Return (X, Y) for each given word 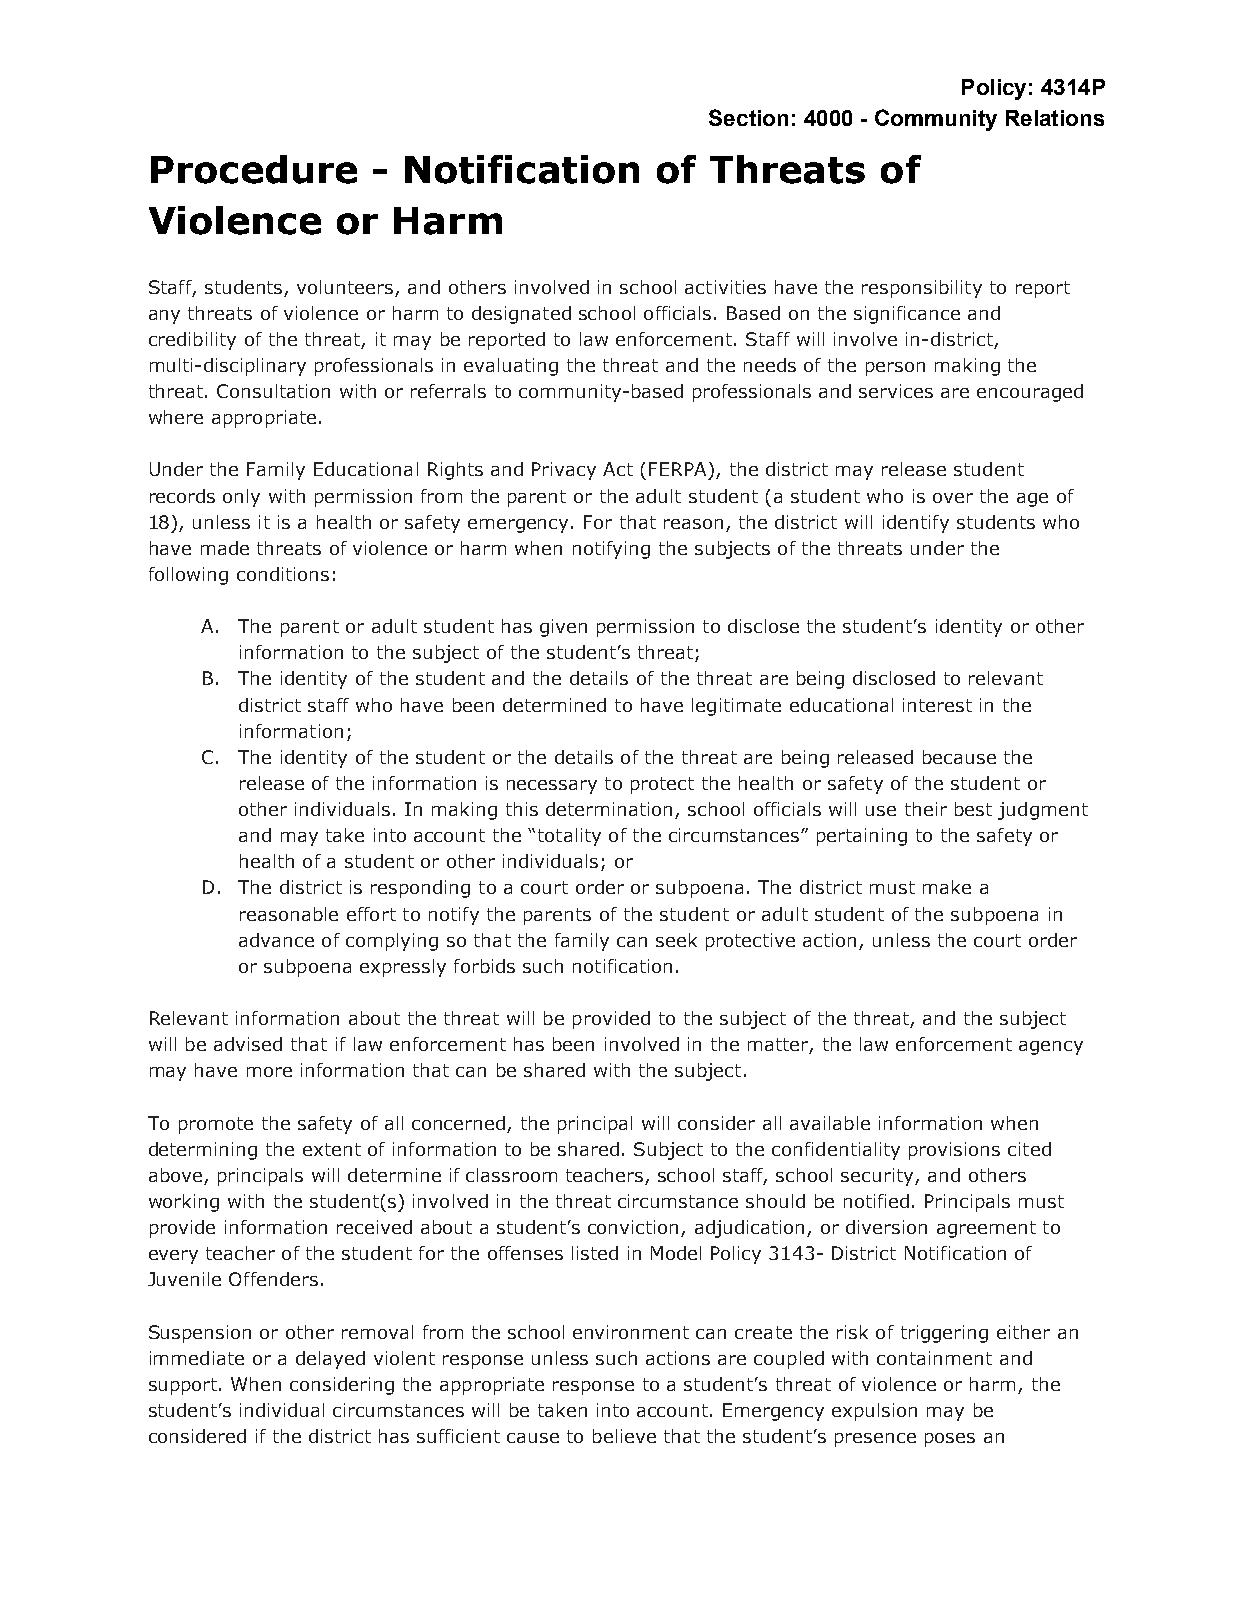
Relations (1055, 118)
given (563, 628)
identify (916, 524)
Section (748, 117)
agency (1051, 1048)
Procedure (254, 169)
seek (676, 940)
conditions (283, 574)
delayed (330, 1360)
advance (276, 940)
